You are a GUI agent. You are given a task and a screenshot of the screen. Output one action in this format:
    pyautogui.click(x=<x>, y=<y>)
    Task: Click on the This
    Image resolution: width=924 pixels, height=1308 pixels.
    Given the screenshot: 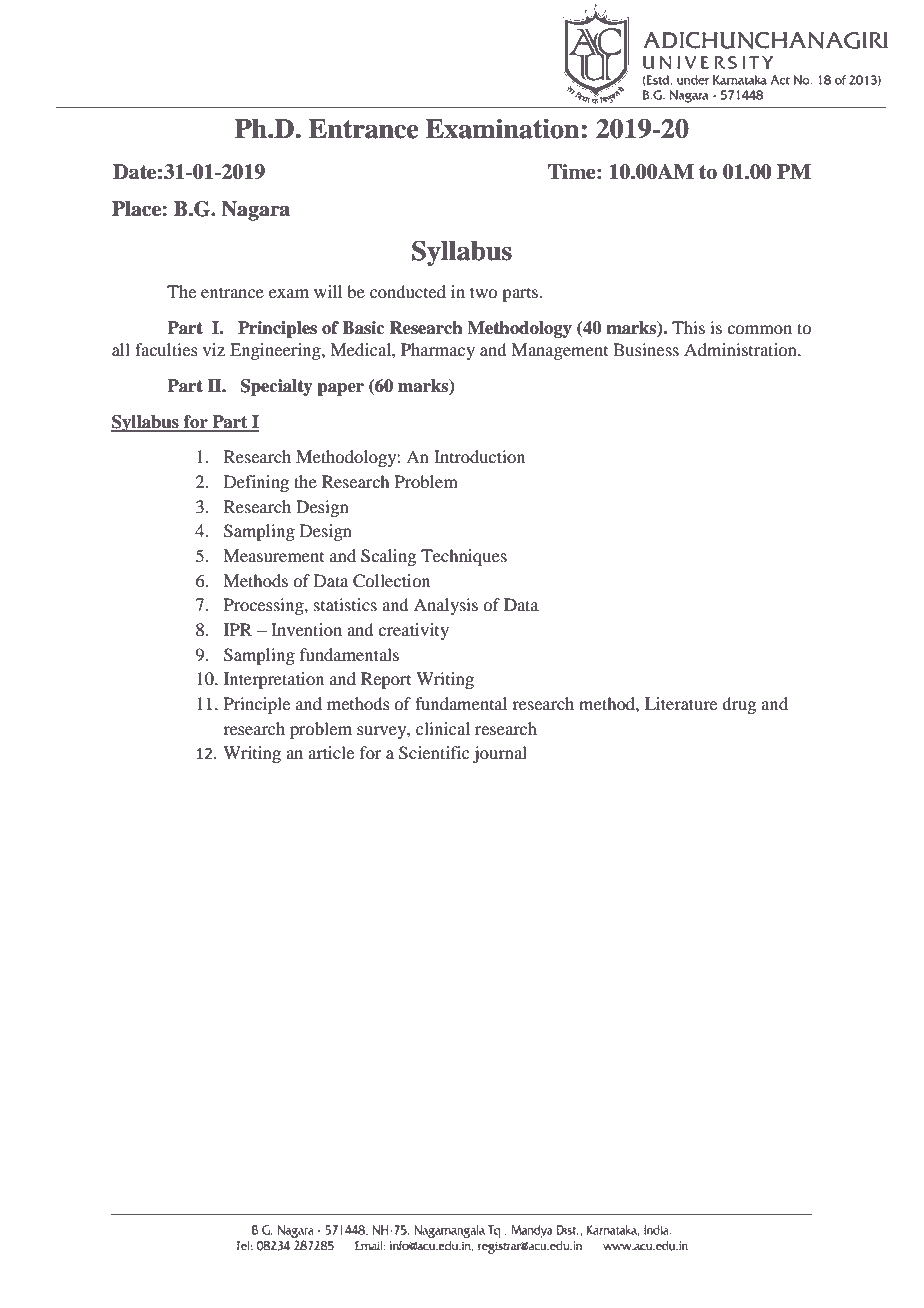 What is the action you would take?
    pyautogui.click(x=688, y=327)
